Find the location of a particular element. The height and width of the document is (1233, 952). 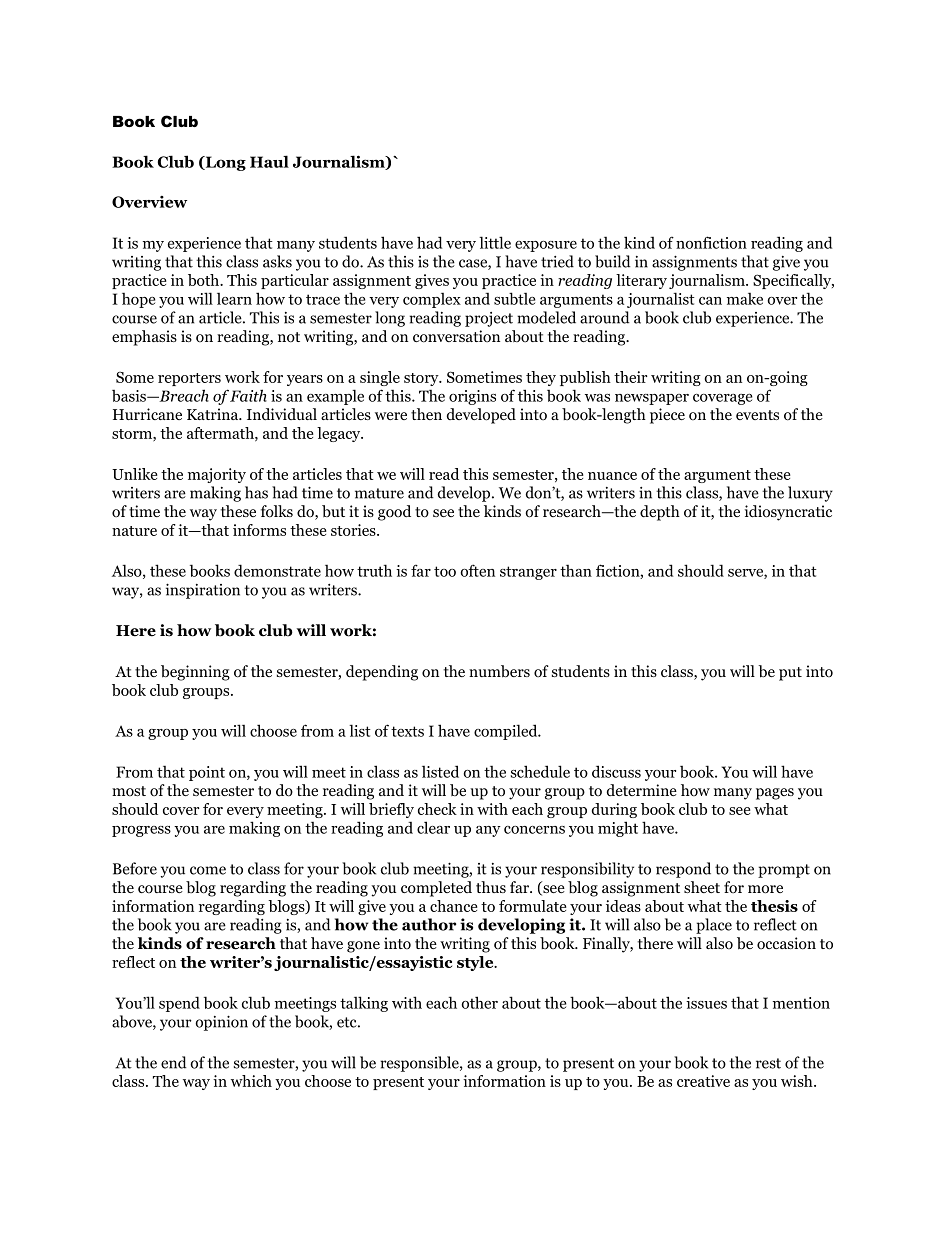

often is located at coordinates (477, 570).
